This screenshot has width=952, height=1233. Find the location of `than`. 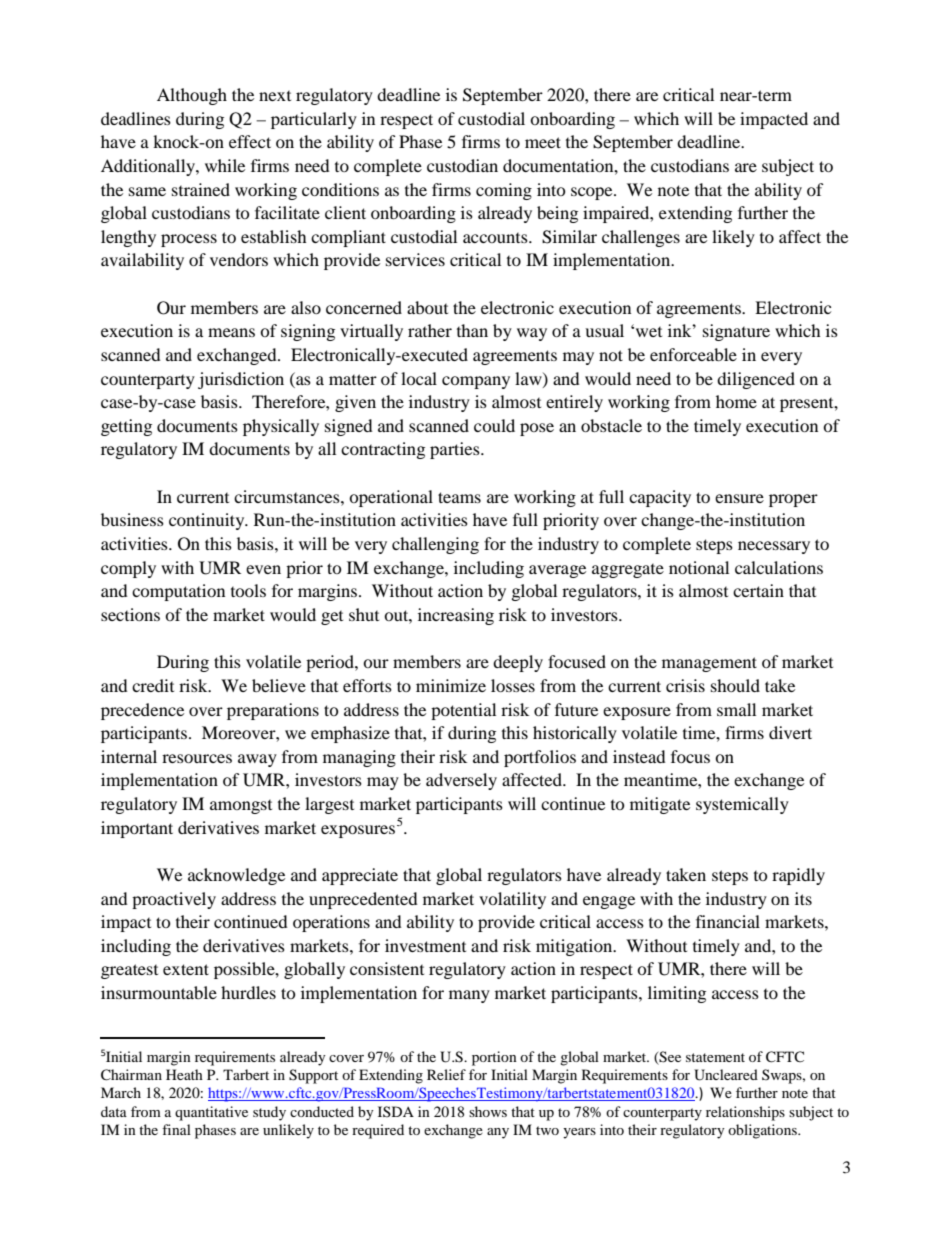

than is located at coordinates (472, 330).
